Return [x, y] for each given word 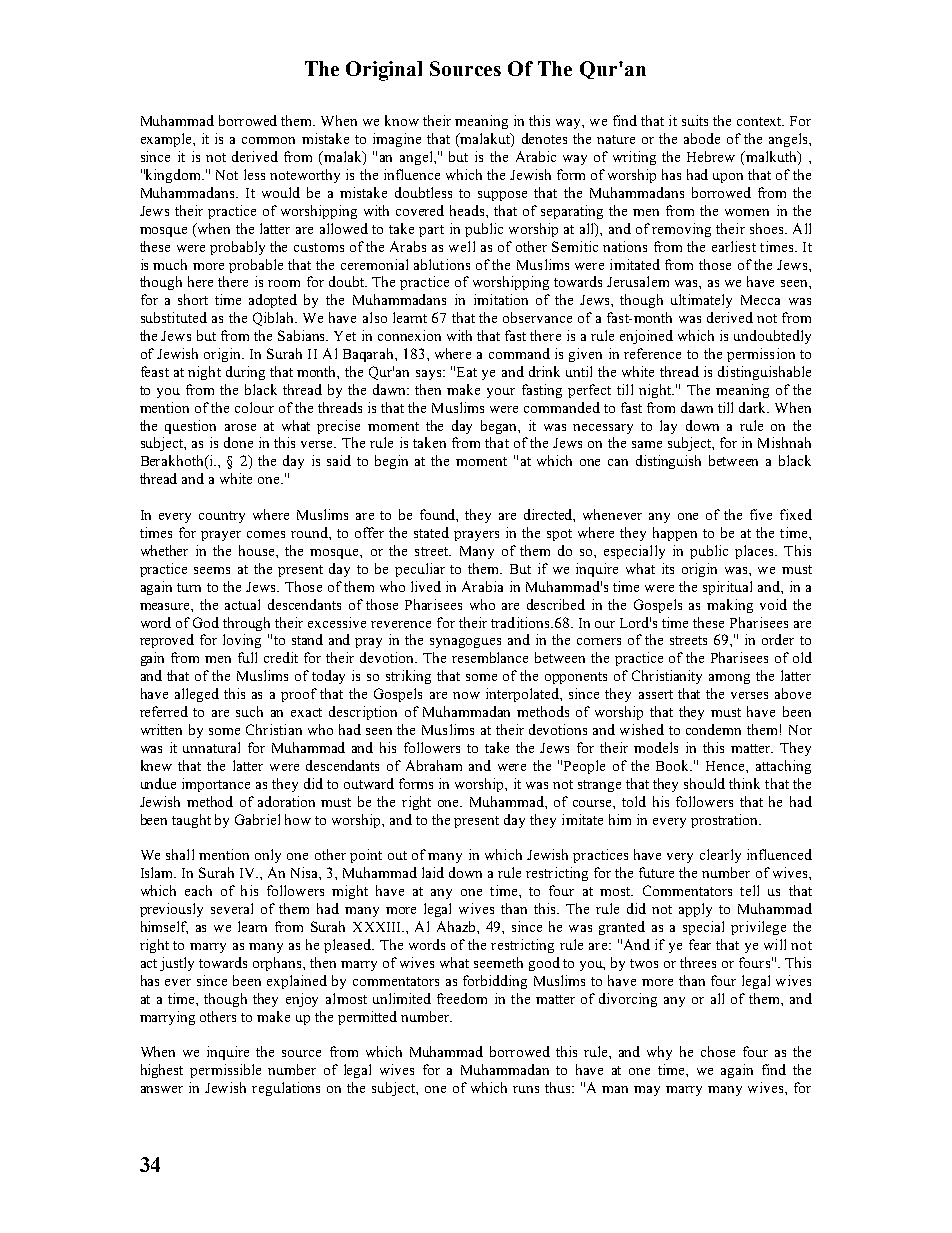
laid [433, 872]
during [245, 373]
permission [761, 355]
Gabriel [257, 819]
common [268, 140]
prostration [726, 821]
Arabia [482, 586]
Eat [467, 372]
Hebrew [711, 156]
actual [242, 604]
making [730, 606]
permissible [225, 1071]
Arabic [536, 156]
